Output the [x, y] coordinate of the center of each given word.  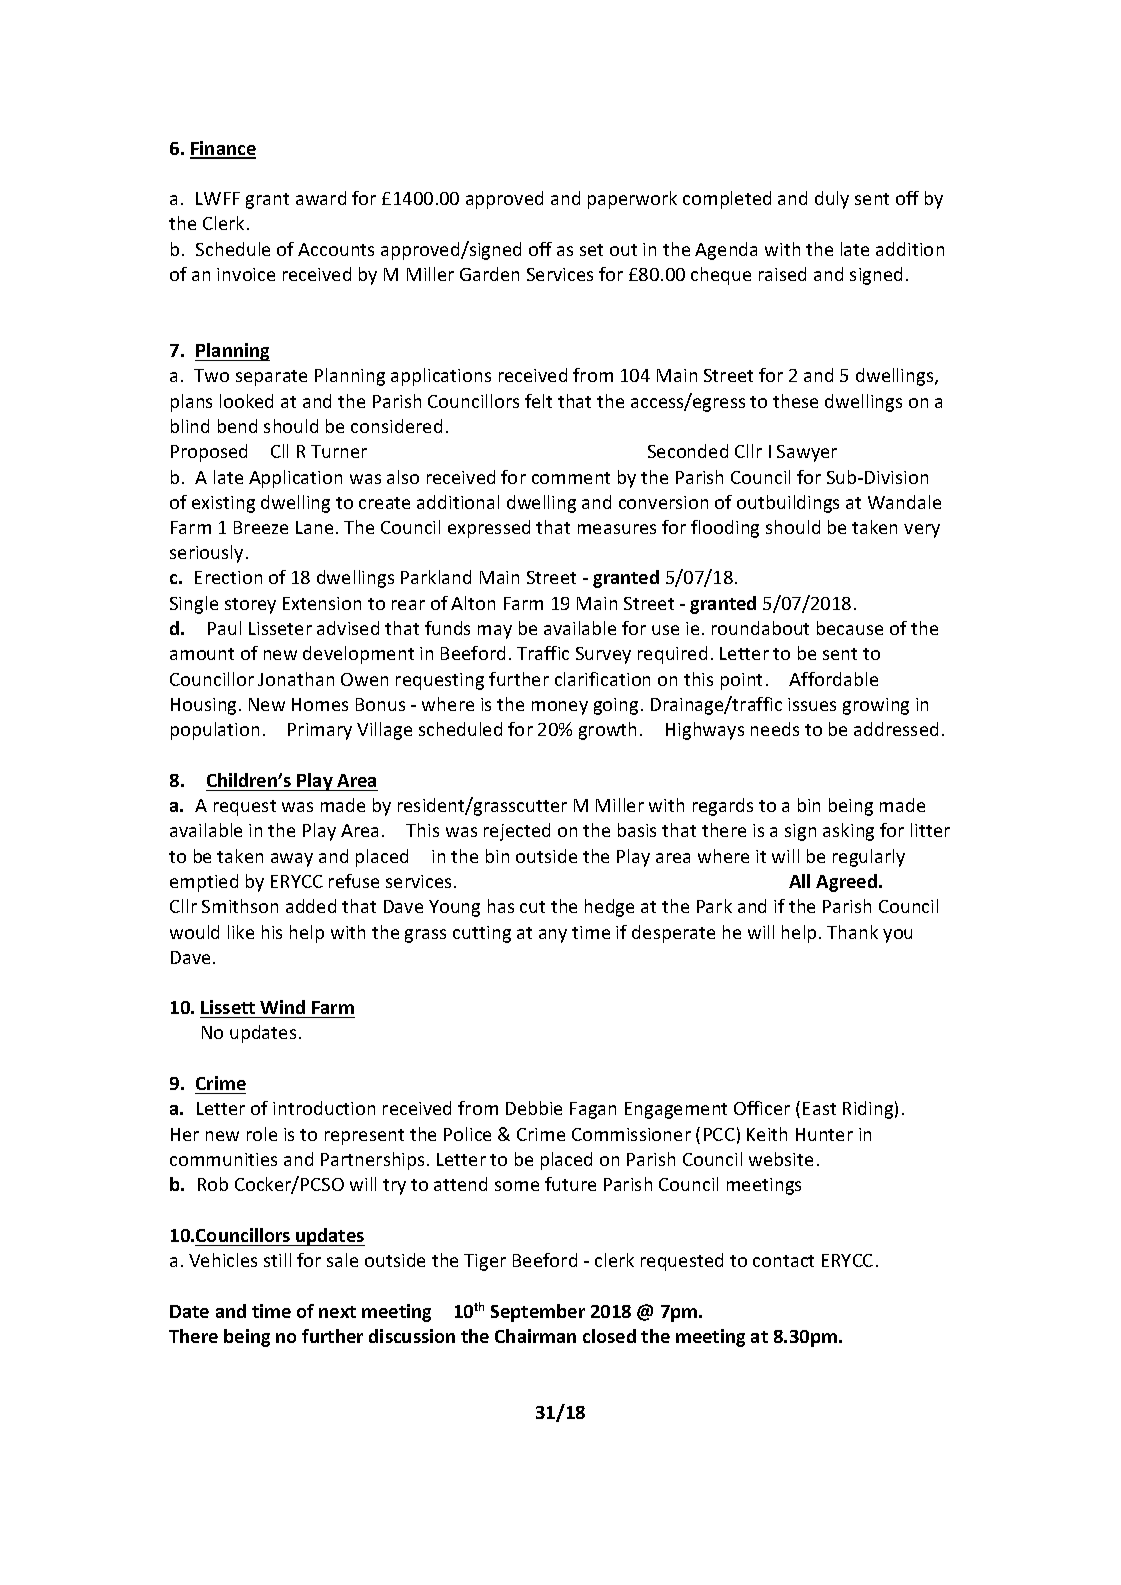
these [795, 401]
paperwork [632, 200]
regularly [869, 858]
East [819, 1108]
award [321, 198]
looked [246, 401]
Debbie [534, 1108]
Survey [603, 655]
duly [832, 200]
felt [538, 401]
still [277, 1260]
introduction [324, 1108]
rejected [517, 832]
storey [250, 606]
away [292, 860]
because [850, 628]
